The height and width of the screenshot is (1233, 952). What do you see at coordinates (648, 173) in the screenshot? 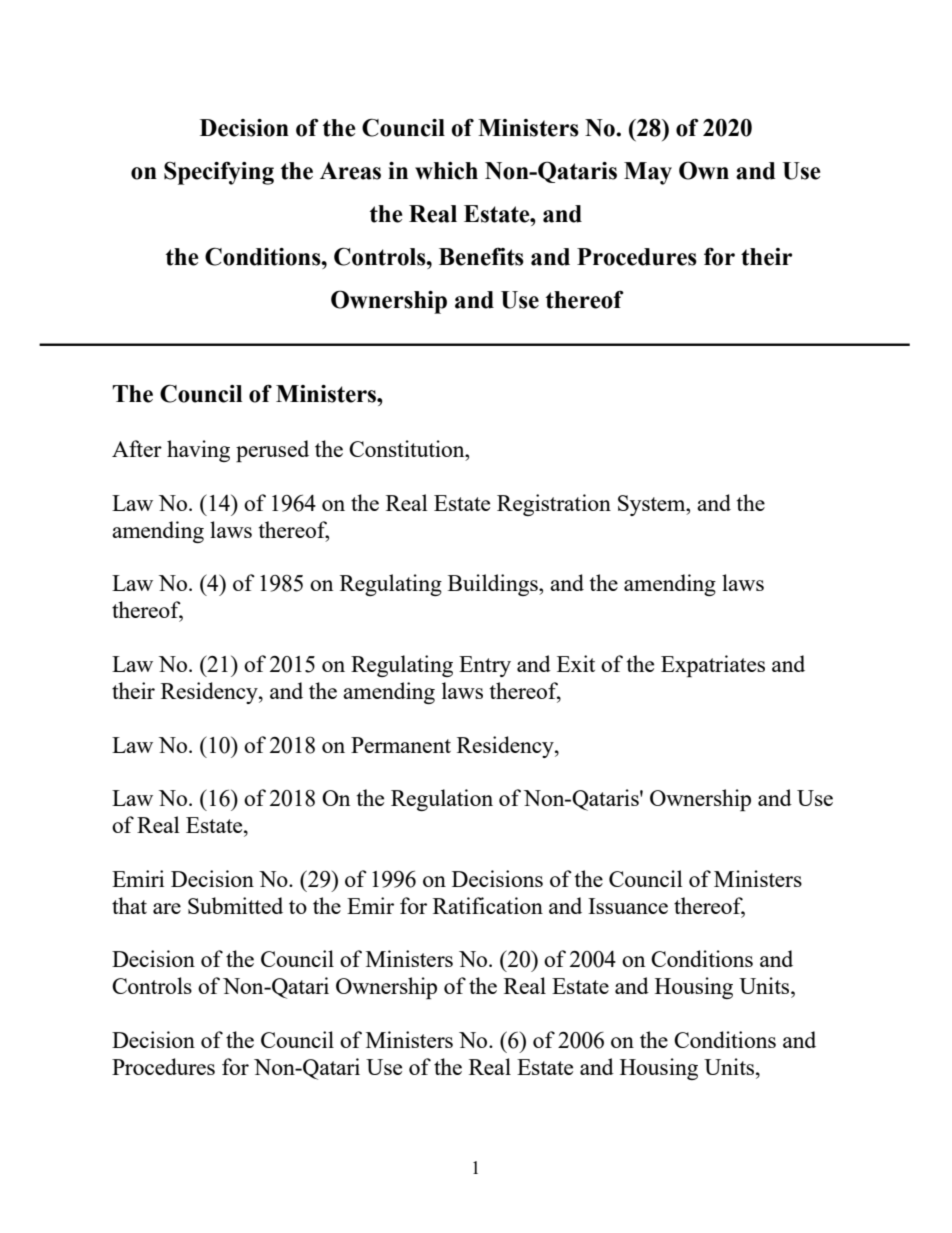
I see `May` at bounding box center [648, 173].
